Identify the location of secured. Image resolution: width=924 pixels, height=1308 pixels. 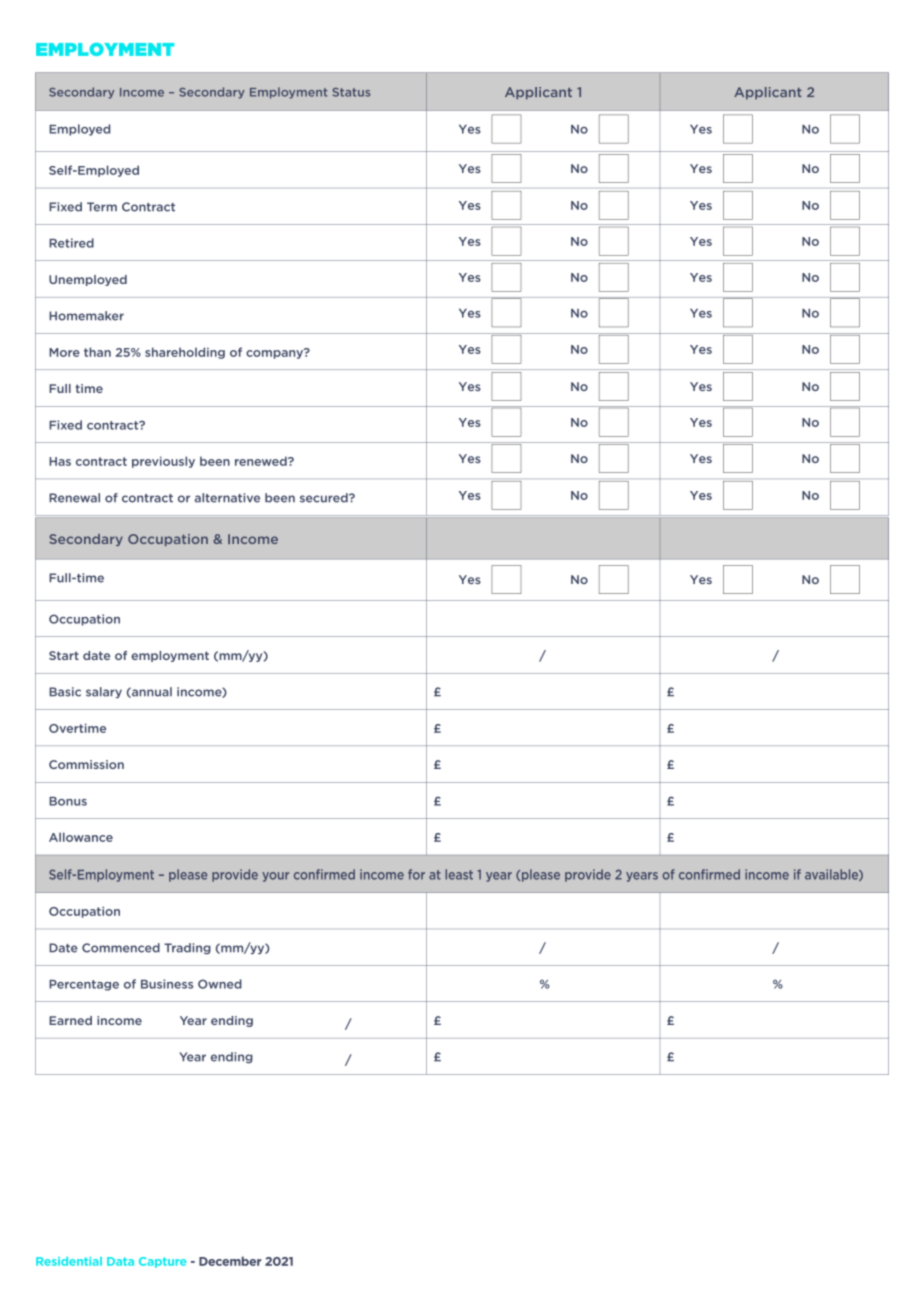
(325, 498).
